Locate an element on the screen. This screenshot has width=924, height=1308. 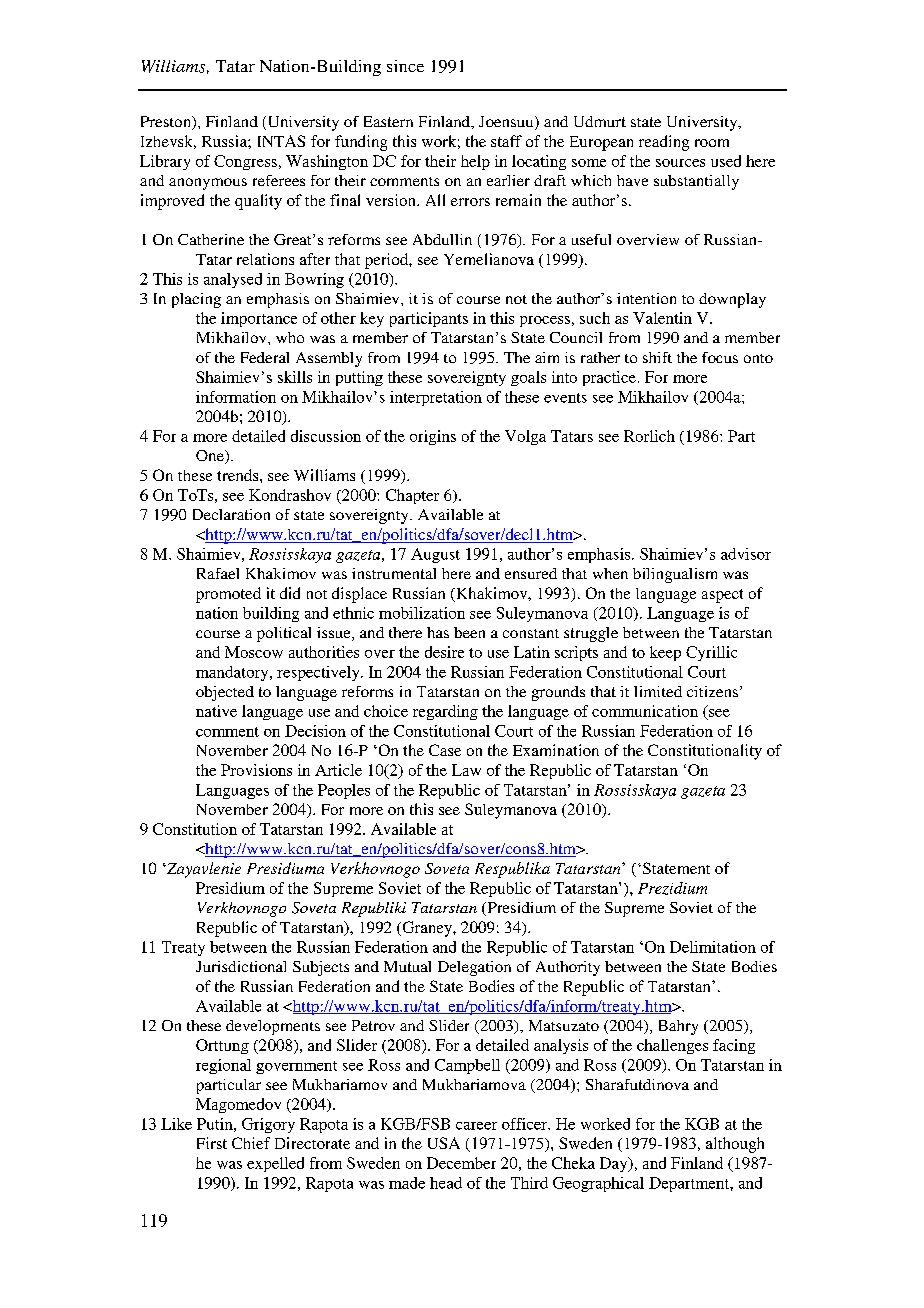
promoted is located at coordinates (228, 595).
